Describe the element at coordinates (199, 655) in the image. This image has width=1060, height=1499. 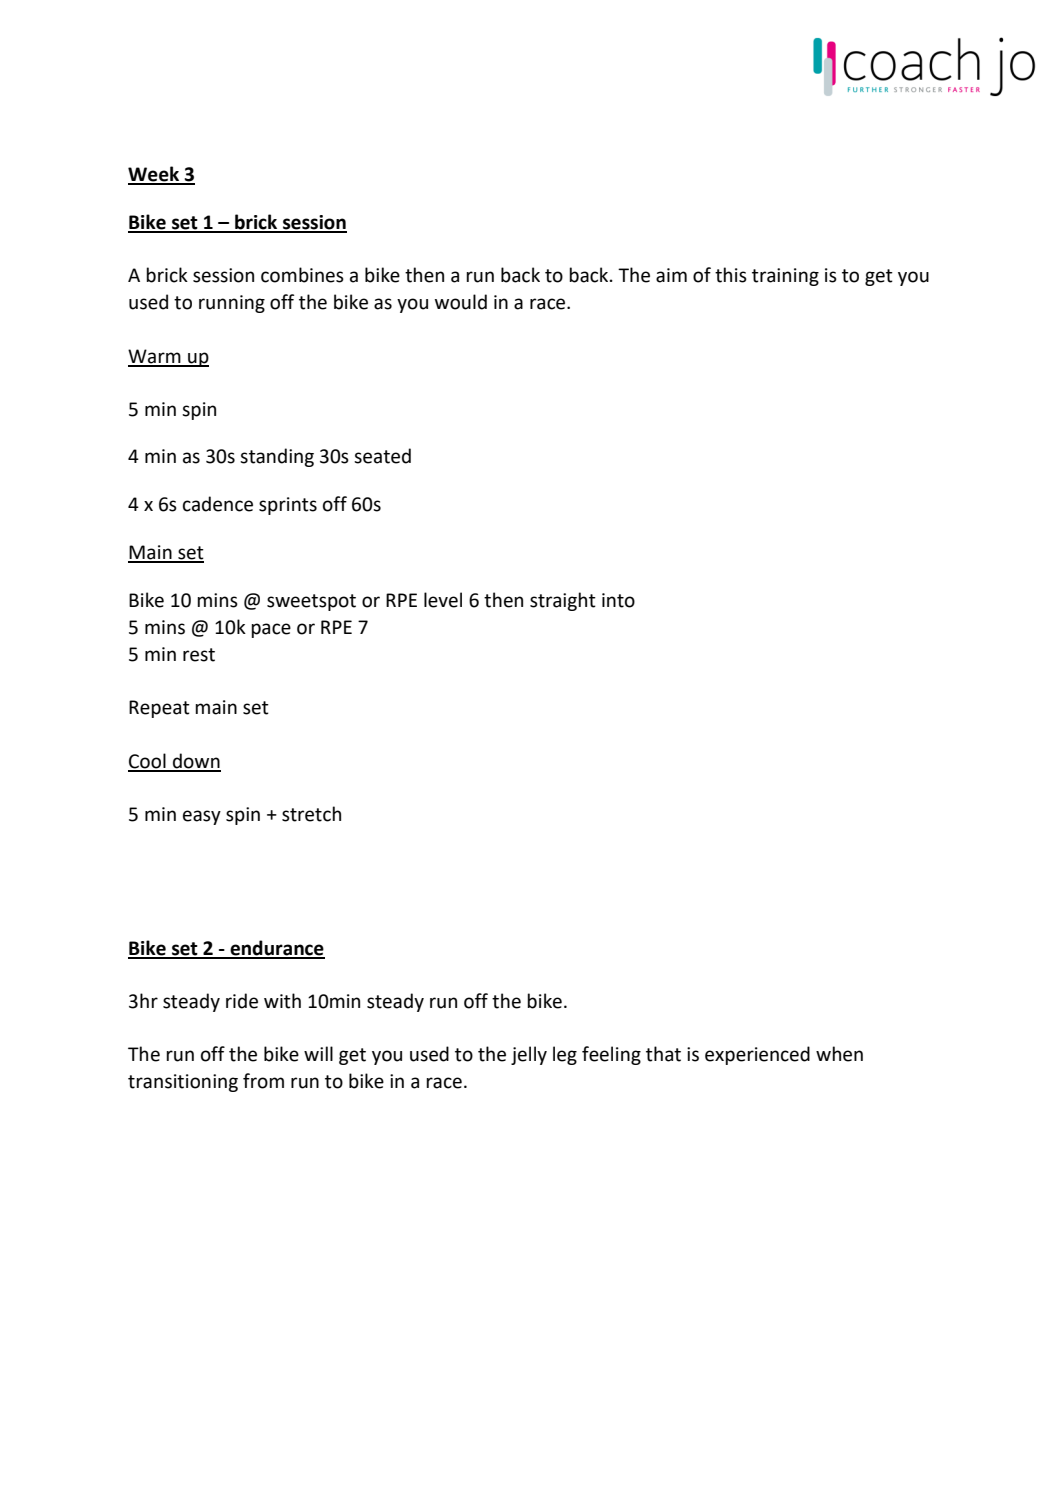
I see `rest` at that location.
